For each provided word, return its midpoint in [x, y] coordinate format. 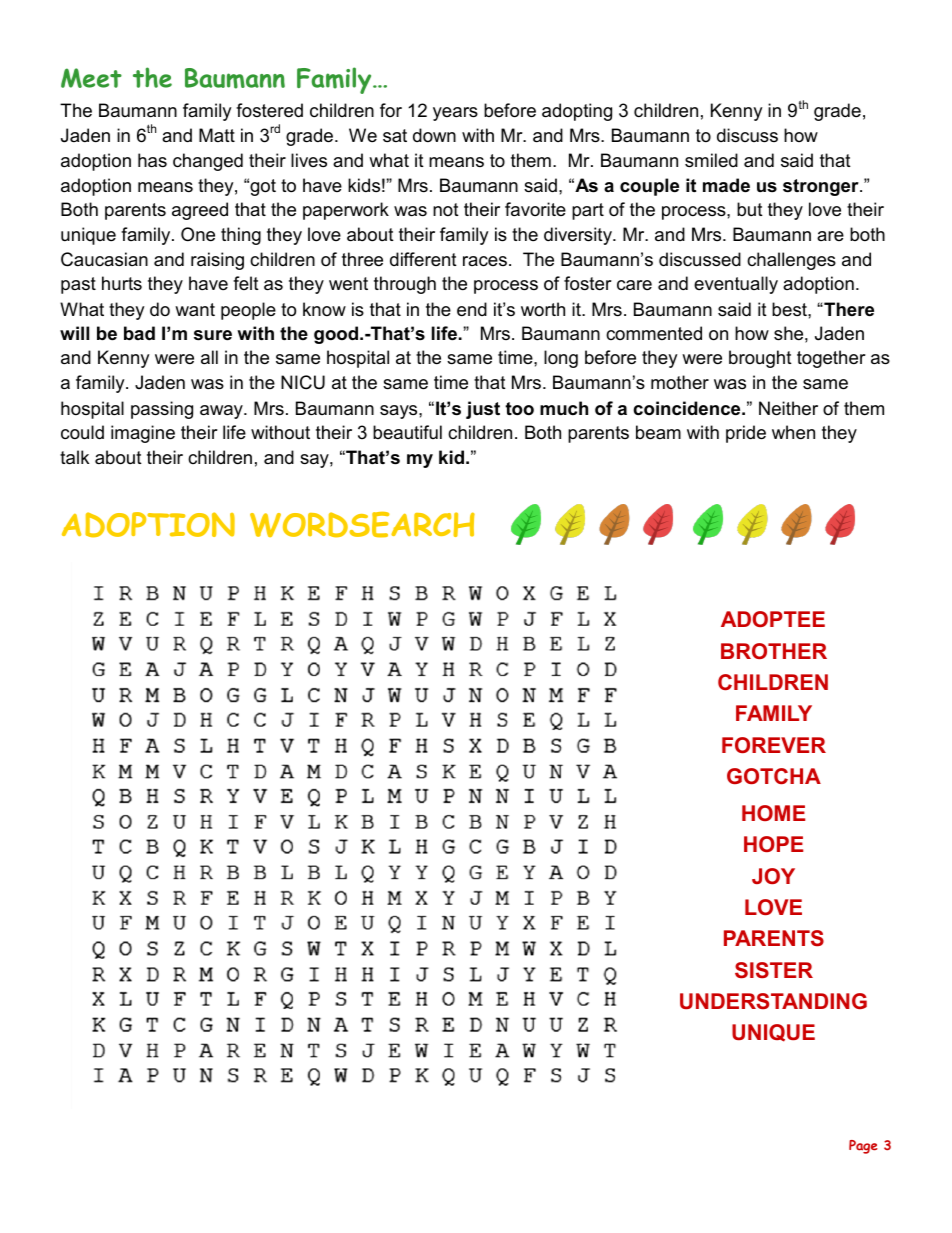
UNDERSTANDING [773, 1001]
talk [74, 457]
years [455, 114]
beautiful [407, 432]
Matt [217, 135]
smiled [711, 160]
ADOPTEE [773, 619]
